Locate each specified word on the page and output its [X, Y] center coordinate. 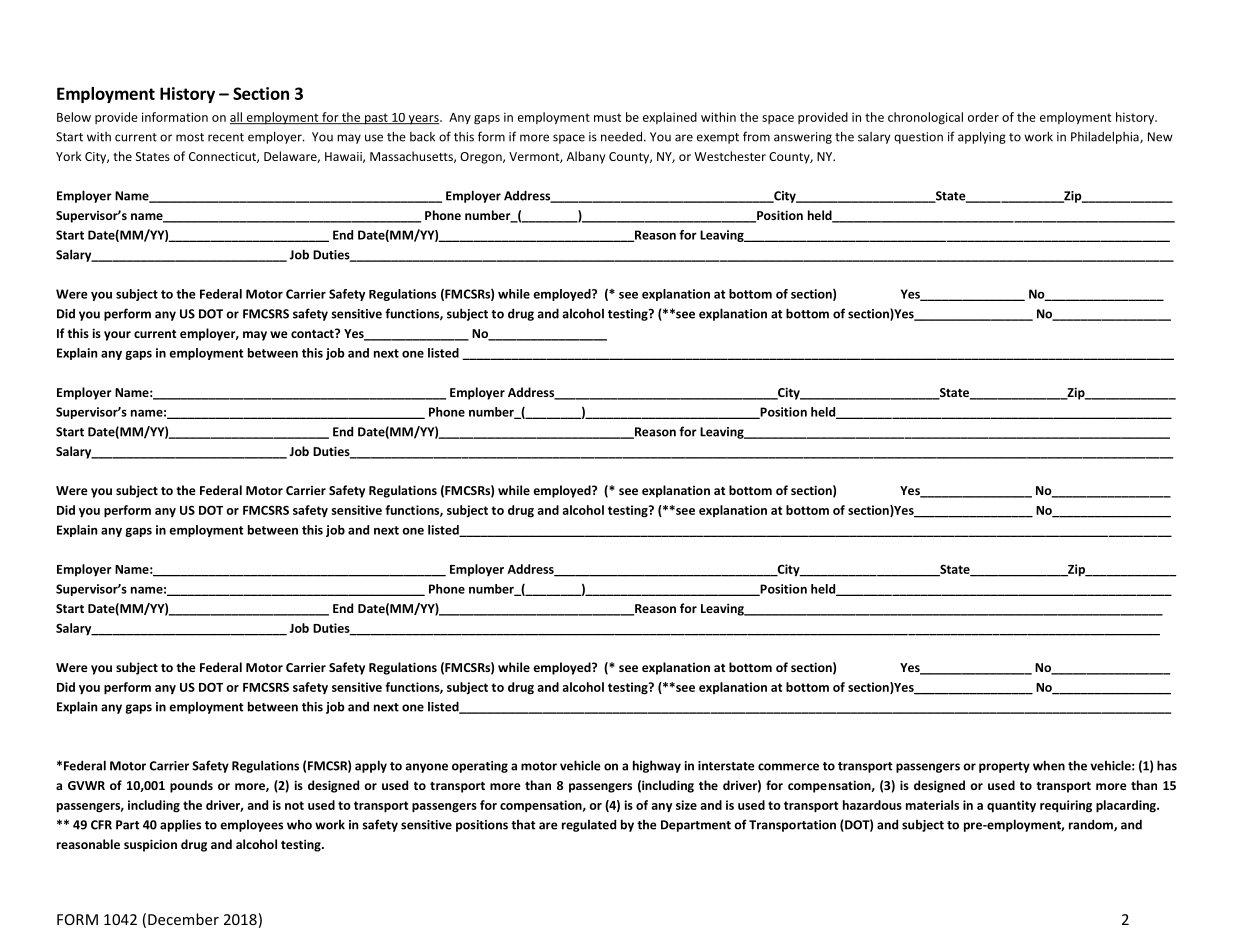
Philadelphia [1106, 137]
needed [623, 136]
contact [313, 333]
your [117, 336]
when [1049, 765]
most [190, 137]
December [183, 919]
